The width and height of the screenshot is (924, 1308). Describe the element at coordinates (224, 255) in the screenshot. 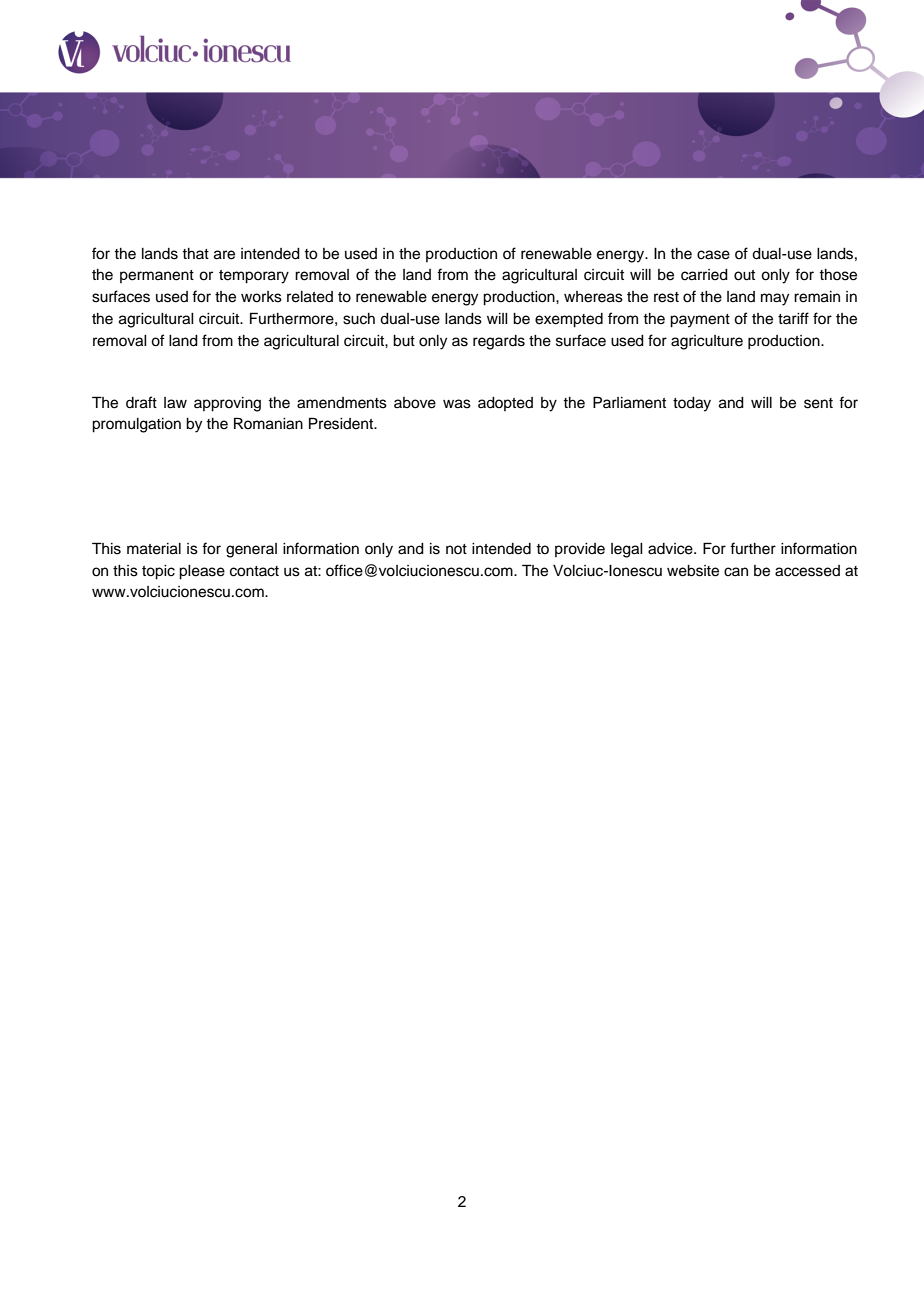

I see `are` at that location.
